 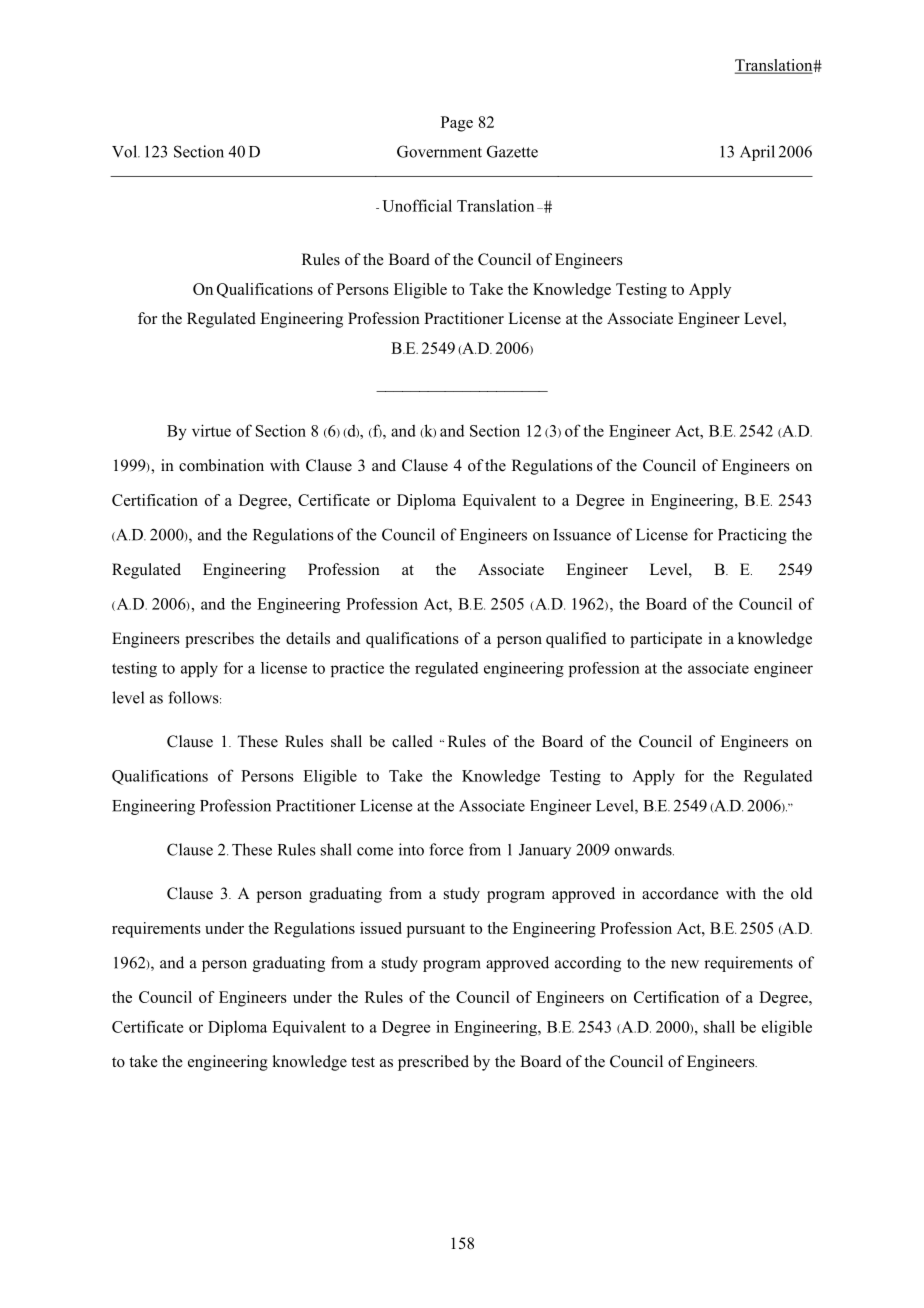 What do you see at coordinates (752, 536) in the image?
I see `Practicing` at bounding box center [752, 536].
